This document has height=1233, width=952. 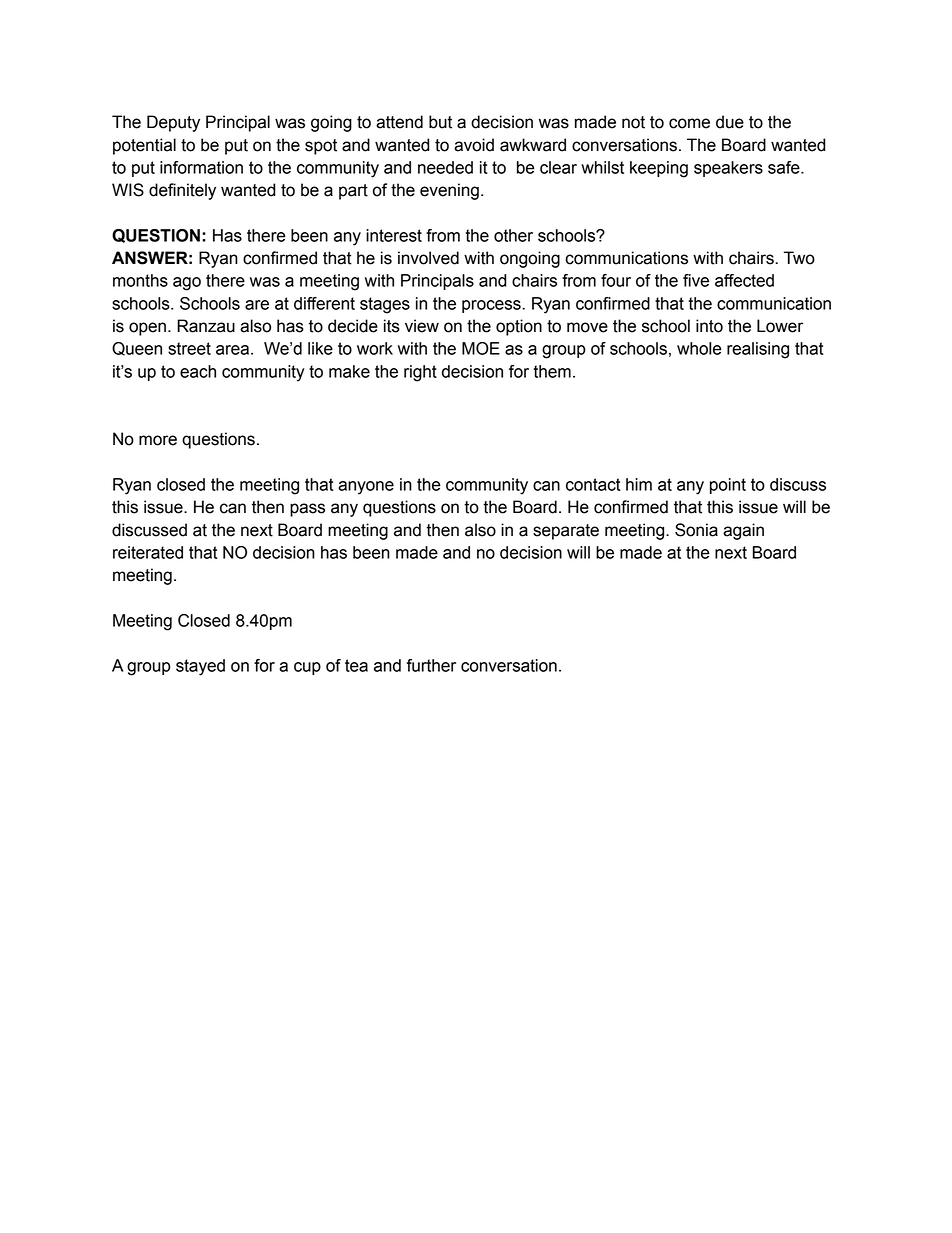 What do you see at coordinates (198, 371) in the document?
I see `each` at bounding box center [198, 371].
